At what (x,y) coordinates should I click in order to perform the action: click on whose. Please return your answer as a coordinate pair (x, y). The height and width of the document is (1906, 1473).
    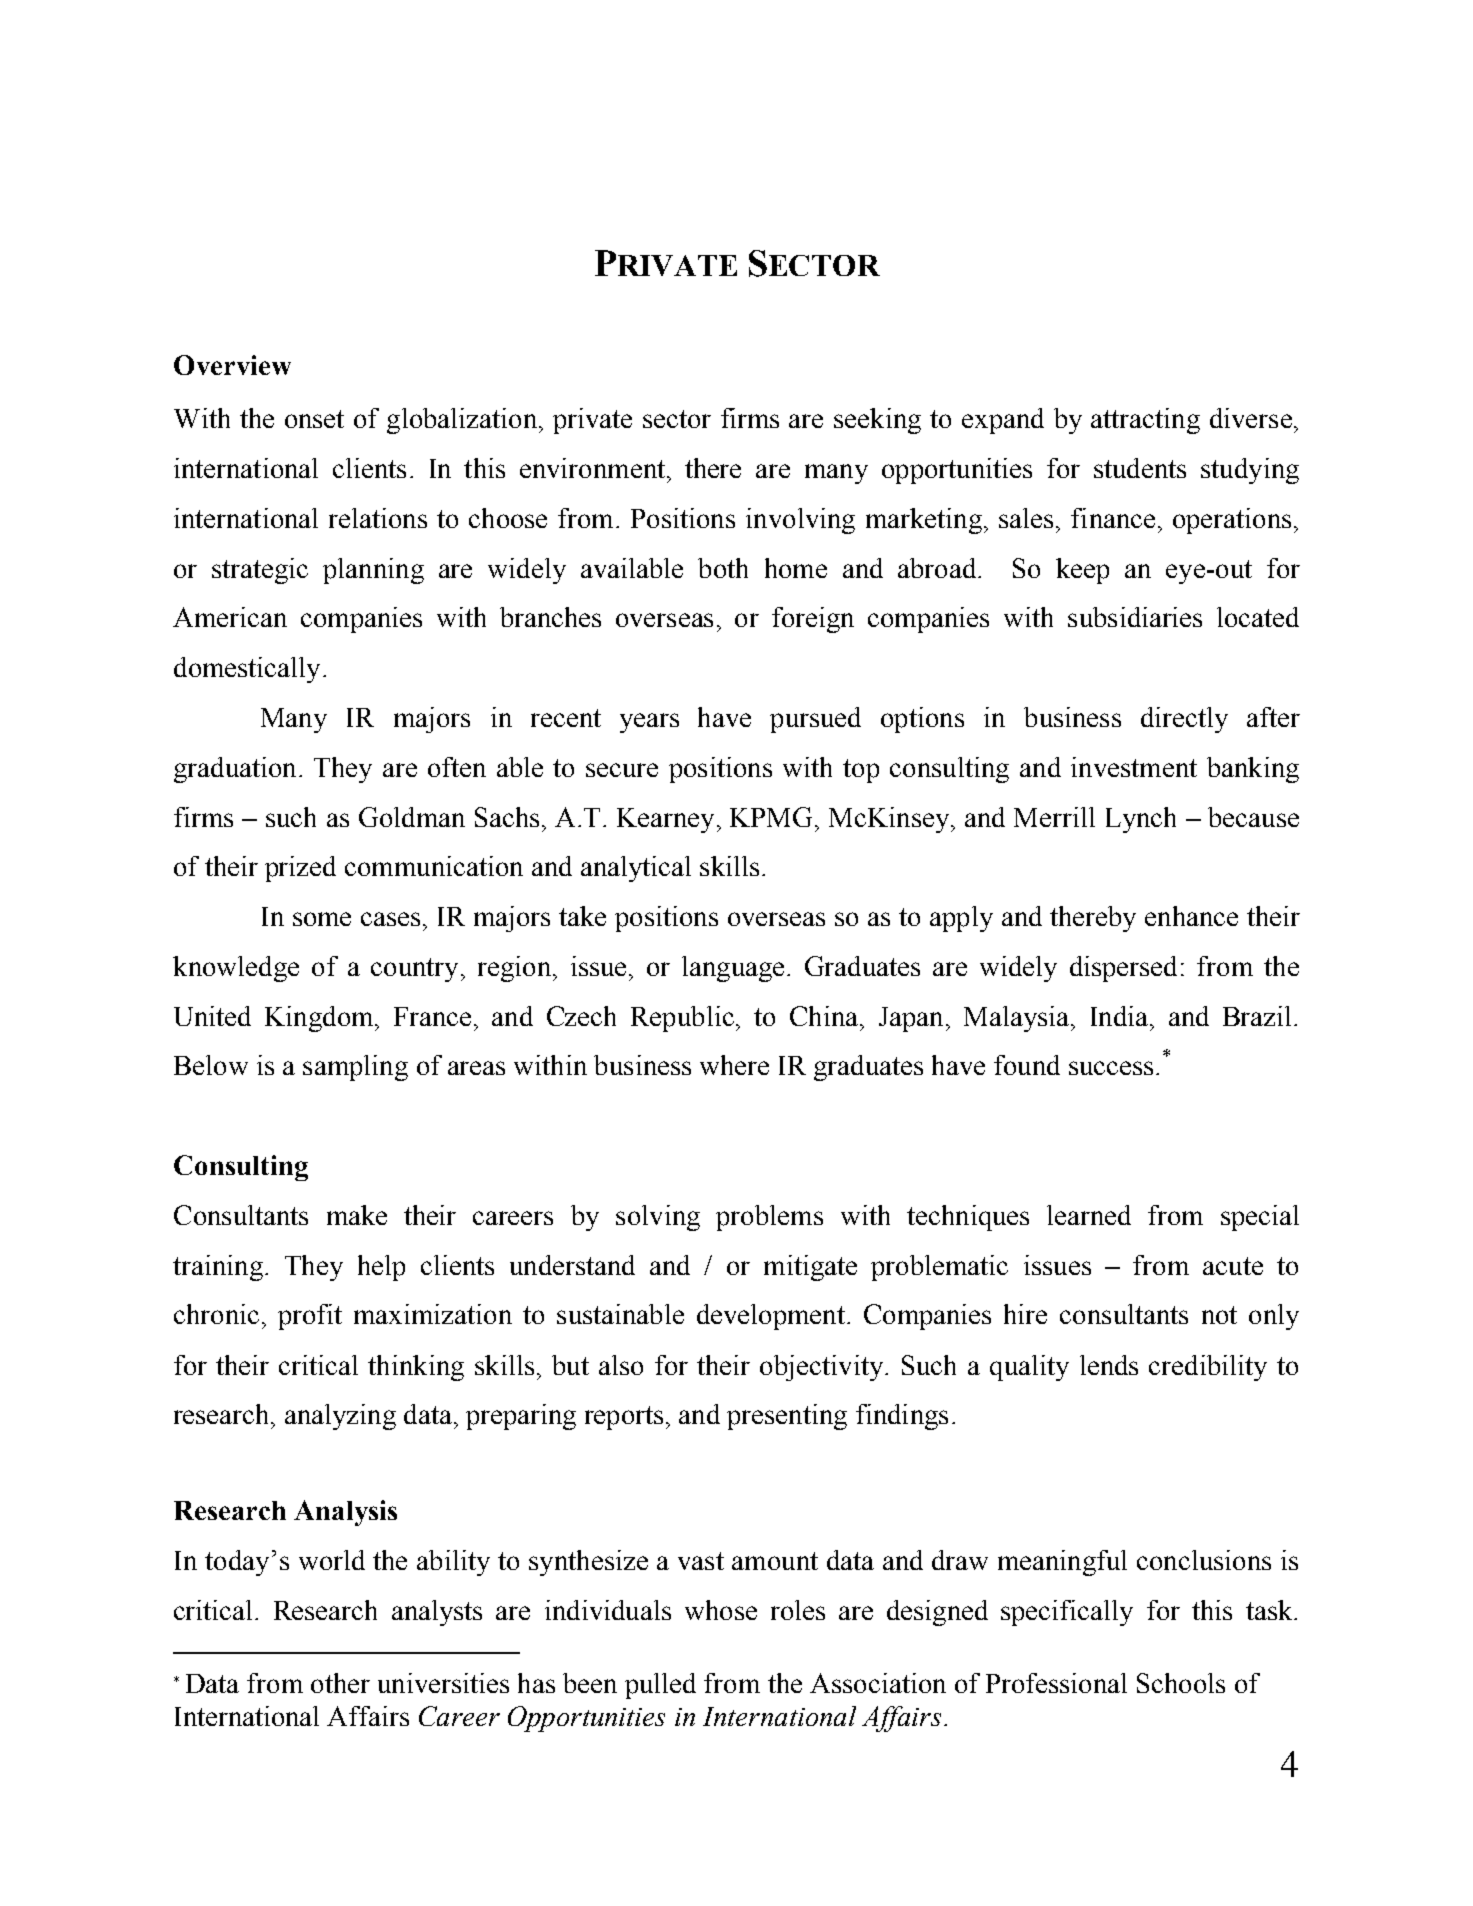
    Looking at the image, I should click on (721, 1610).
